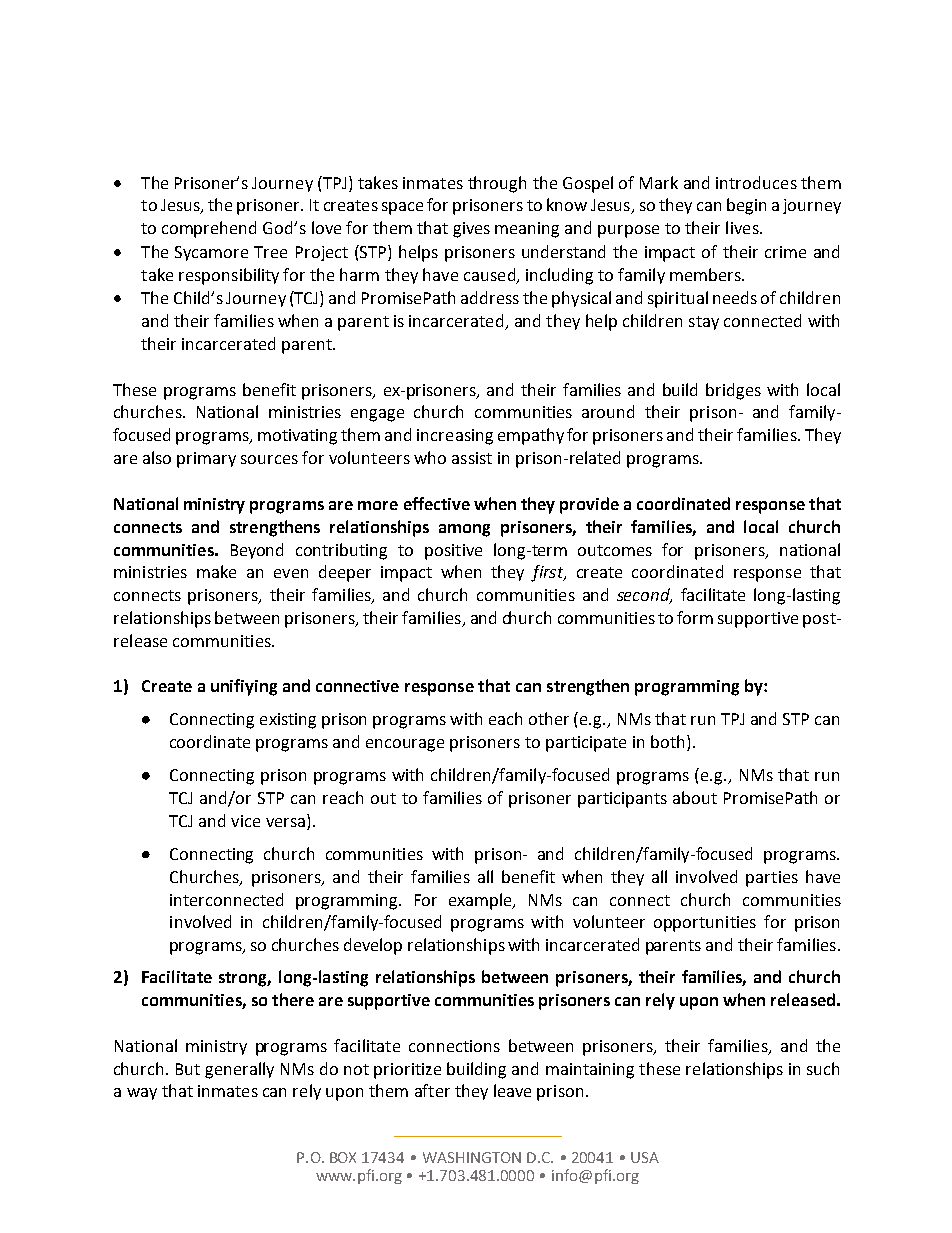 This screenshot has height=1233, width=952. Describe the element at coordinates (482, 901) in the screenshot. I see `example` at that location.
